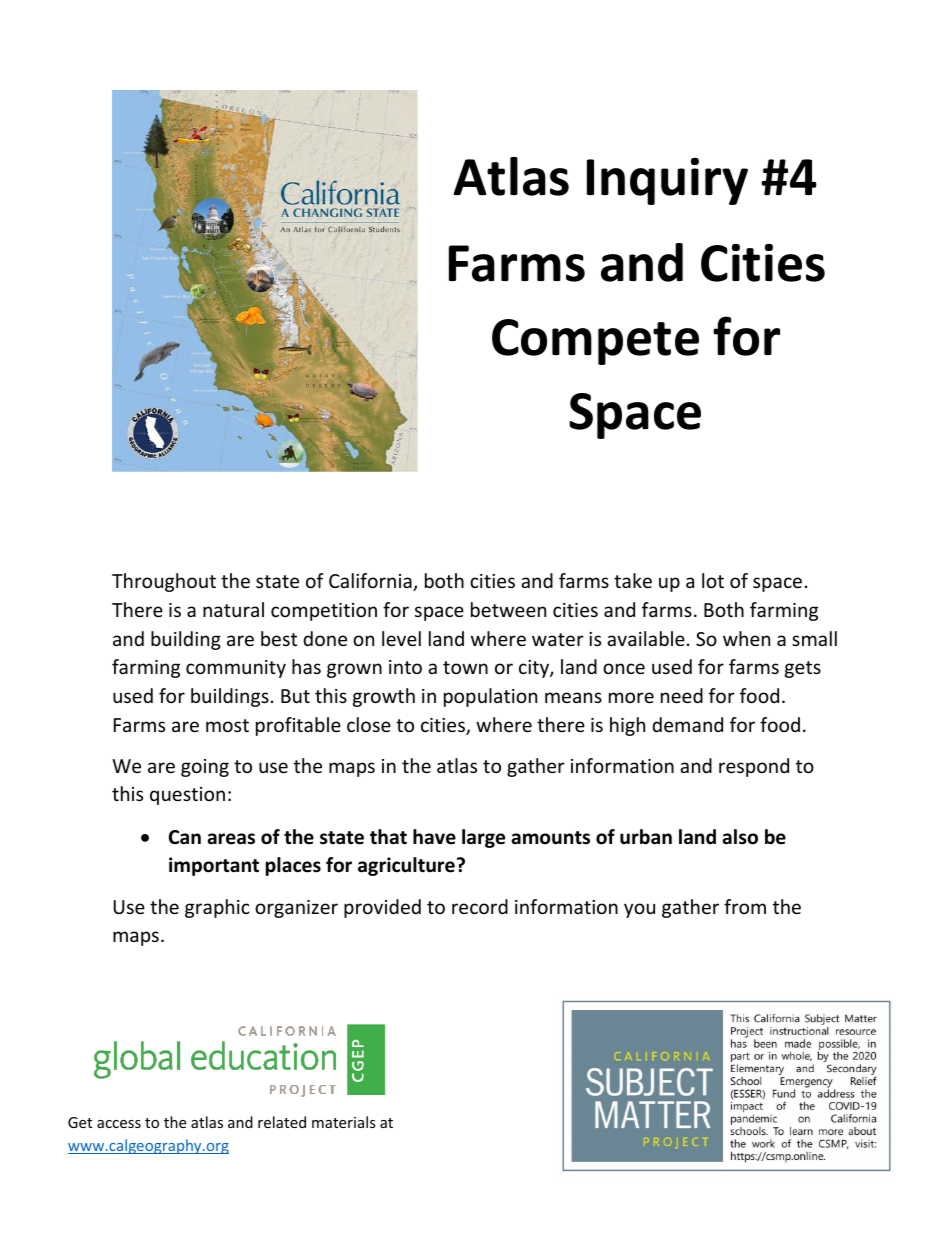 This page has width=952, height=1233. What do you see at coordinates (667, 181) in the page?
I see `Inquiry` at bounding box center [667, 181].
